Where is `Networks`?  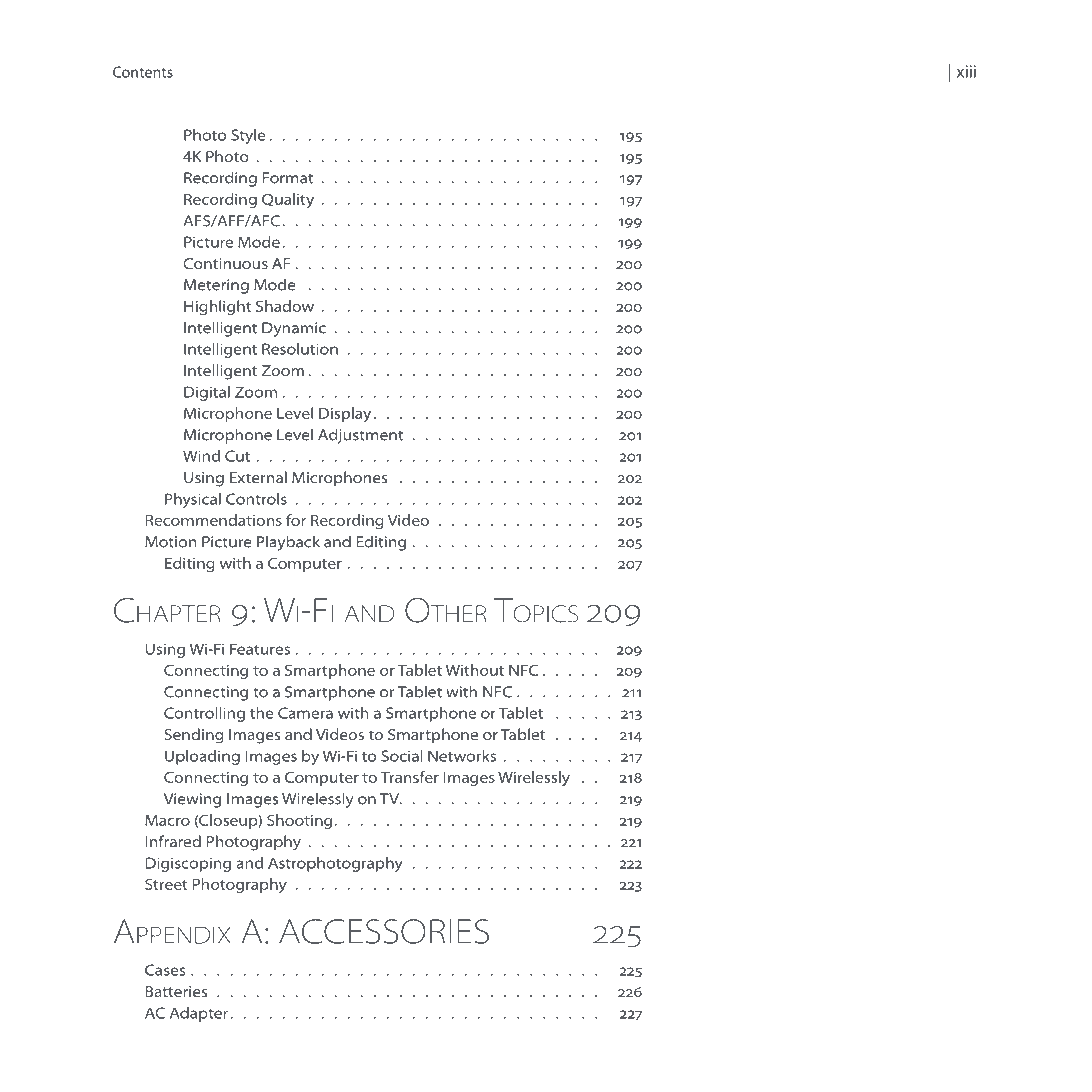 Networks is located at coordinates (462, 756).
